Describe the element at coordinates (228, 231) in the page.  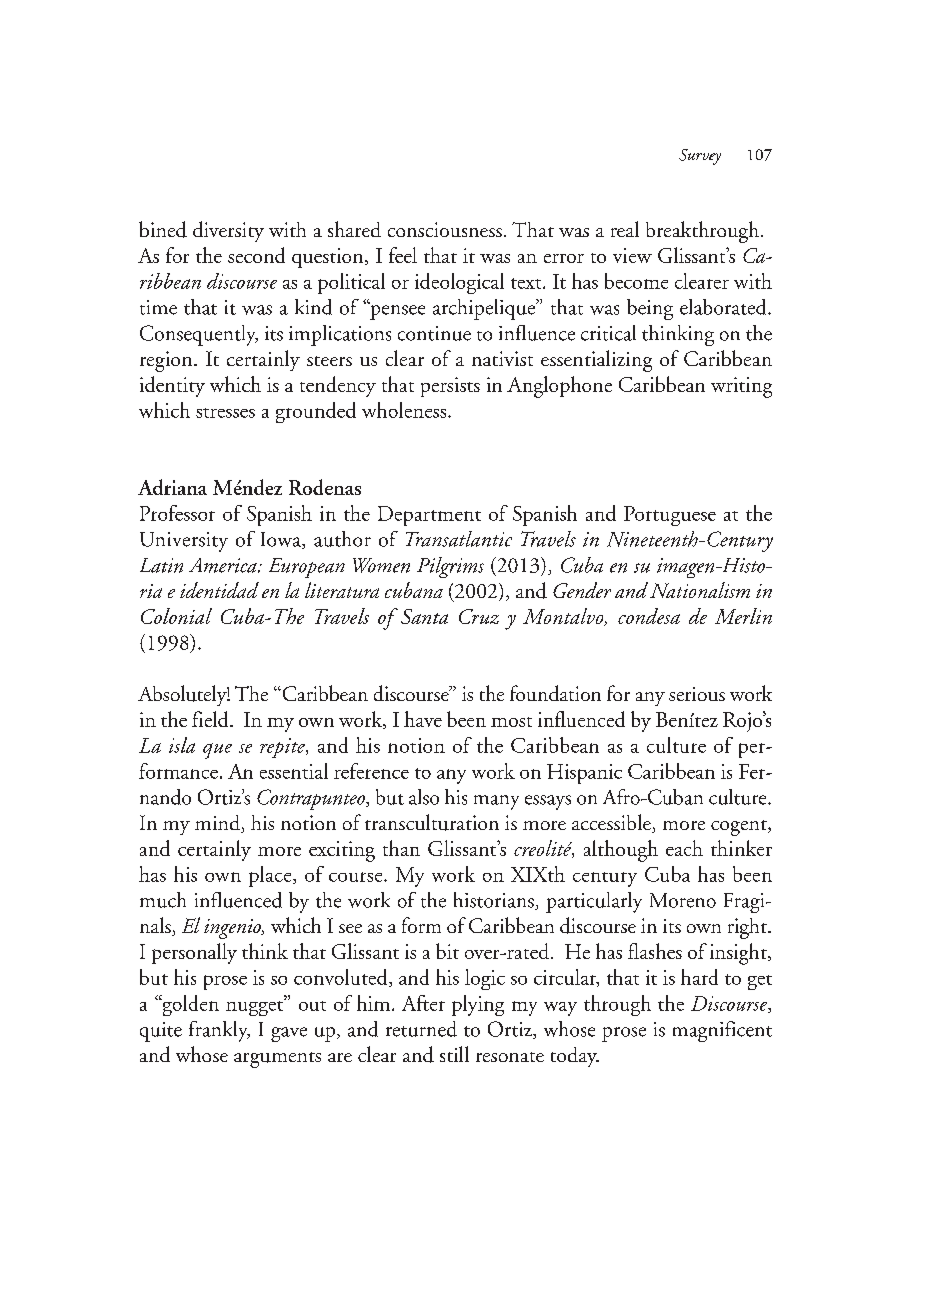
I see `diversity` at that location.
